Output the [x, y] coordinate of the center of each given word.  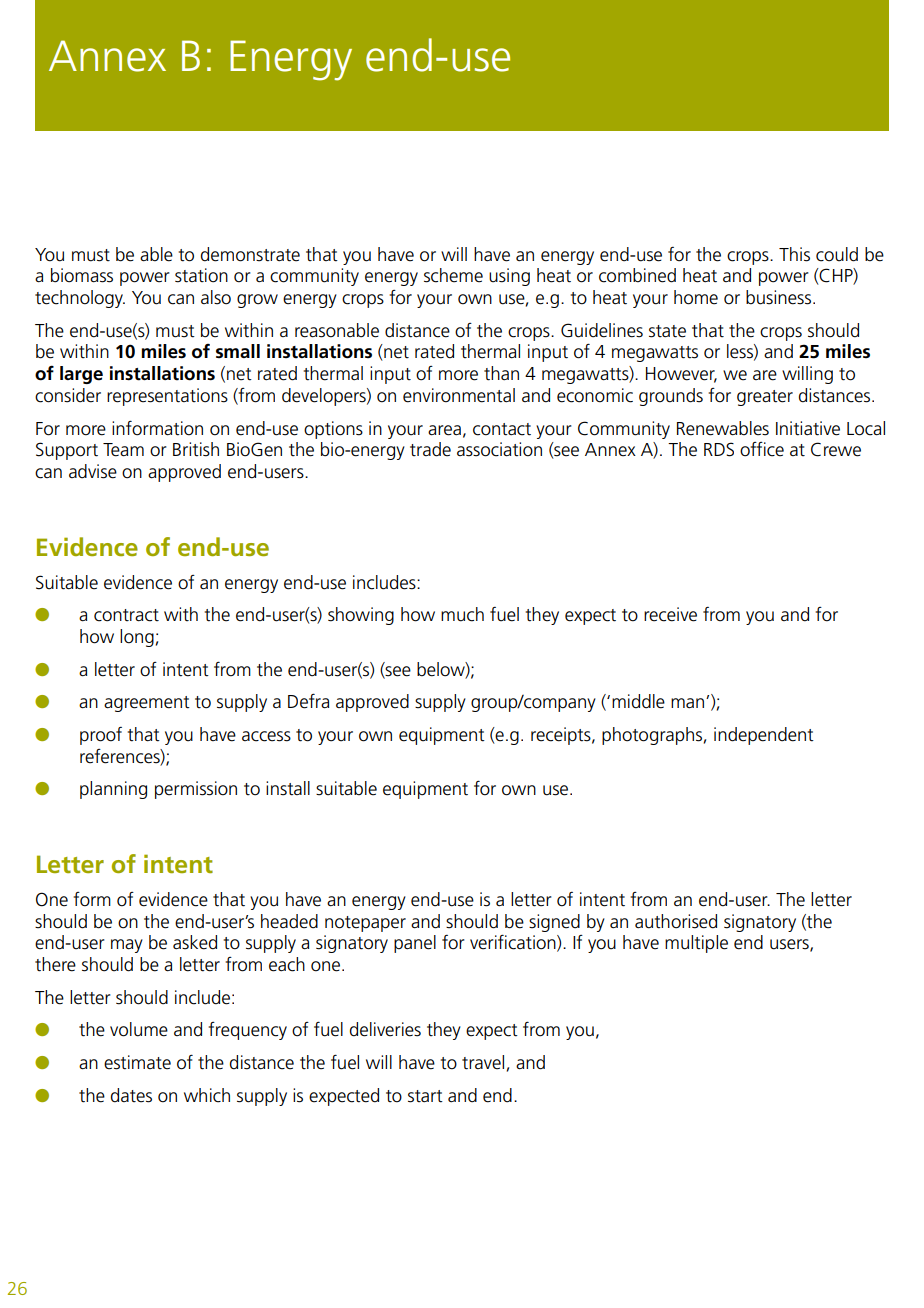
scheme [453, 275]
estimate [137, 1062]
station [201, 275]
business [780, 297]
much [462, 614]
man [689, 703]
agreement [147, 704]
